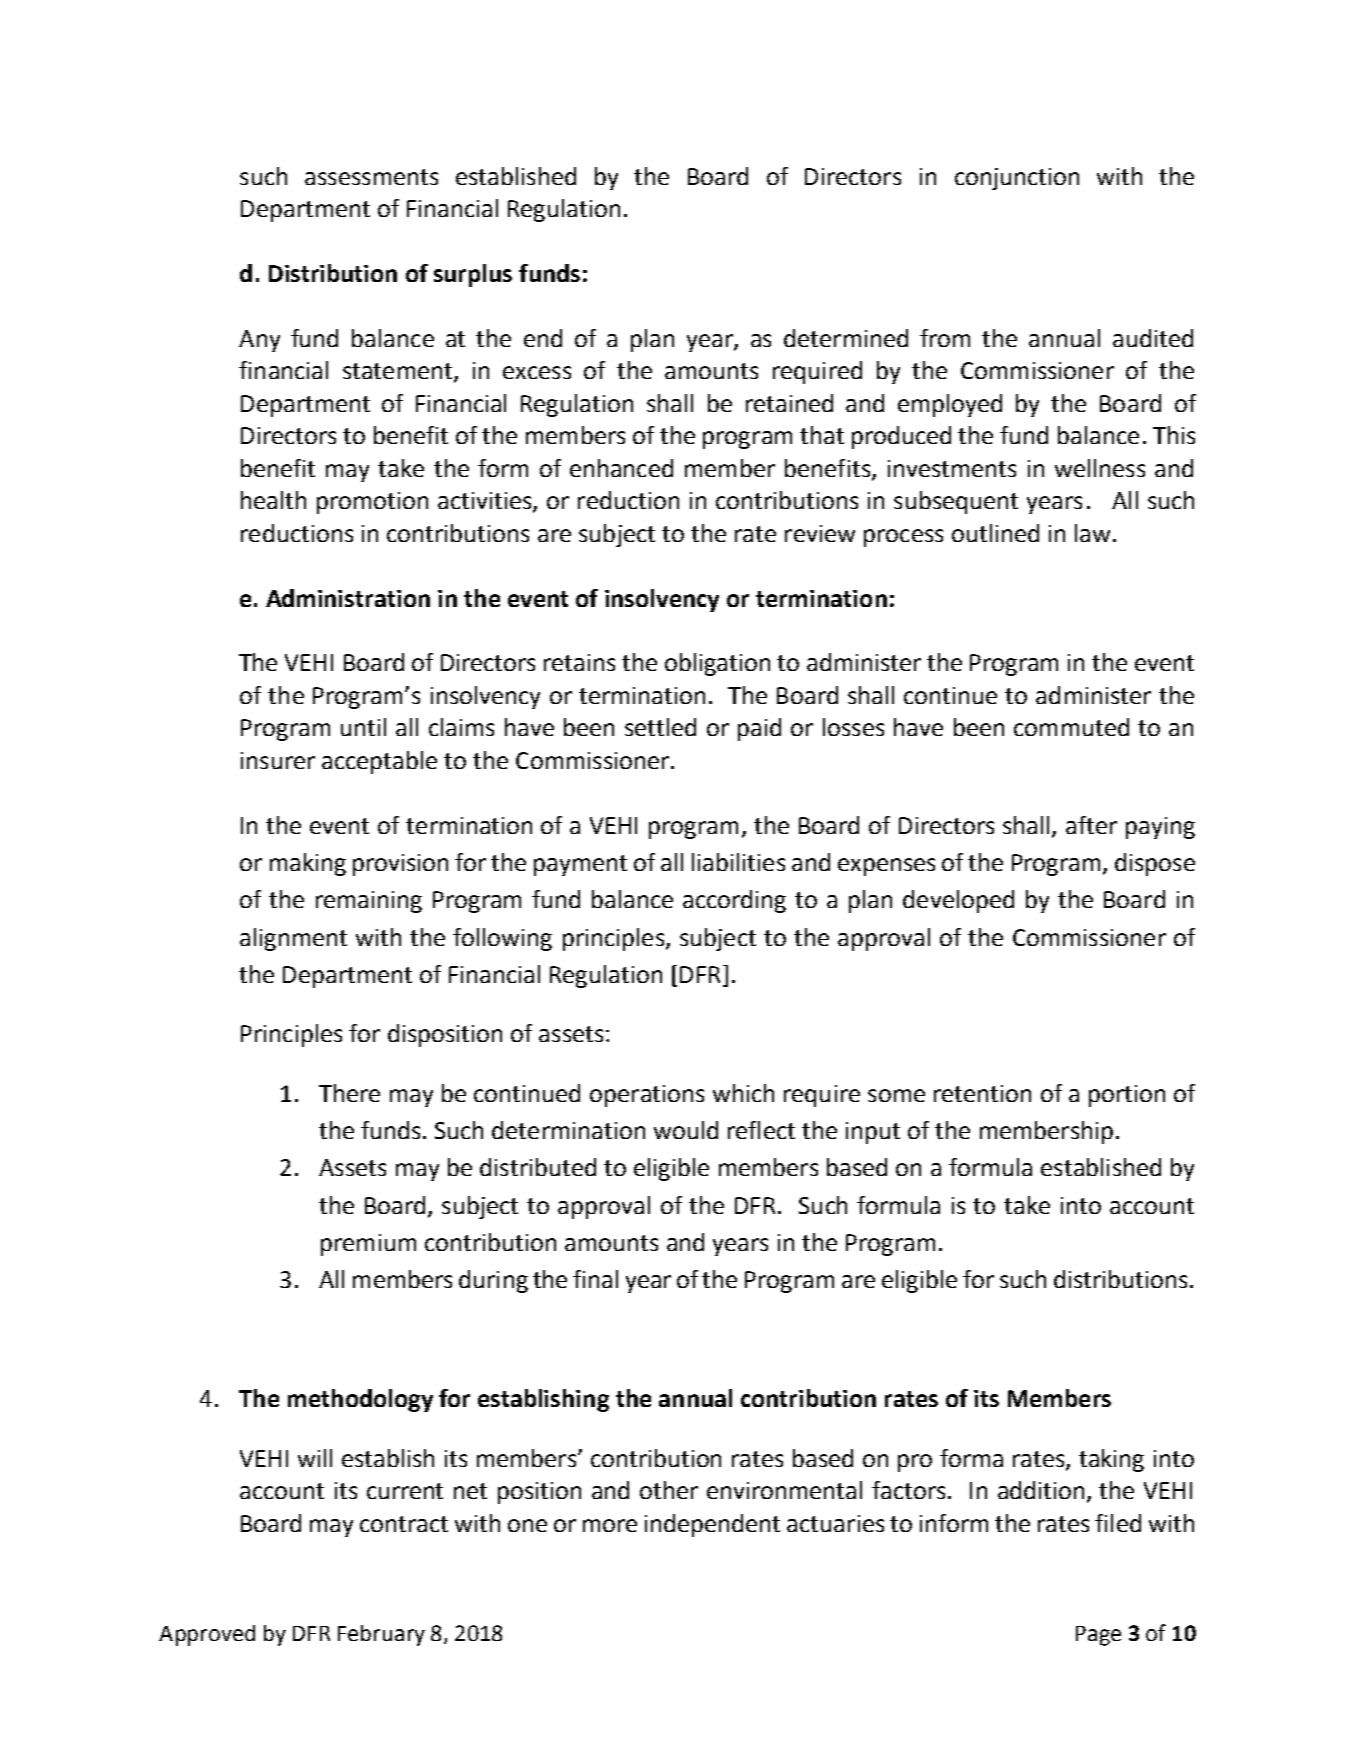 The height and width of the screenshot is (1754, 1355). Describe the element at coordinates (1071, 727) in the screenshot. I see `commuted` at that location.
